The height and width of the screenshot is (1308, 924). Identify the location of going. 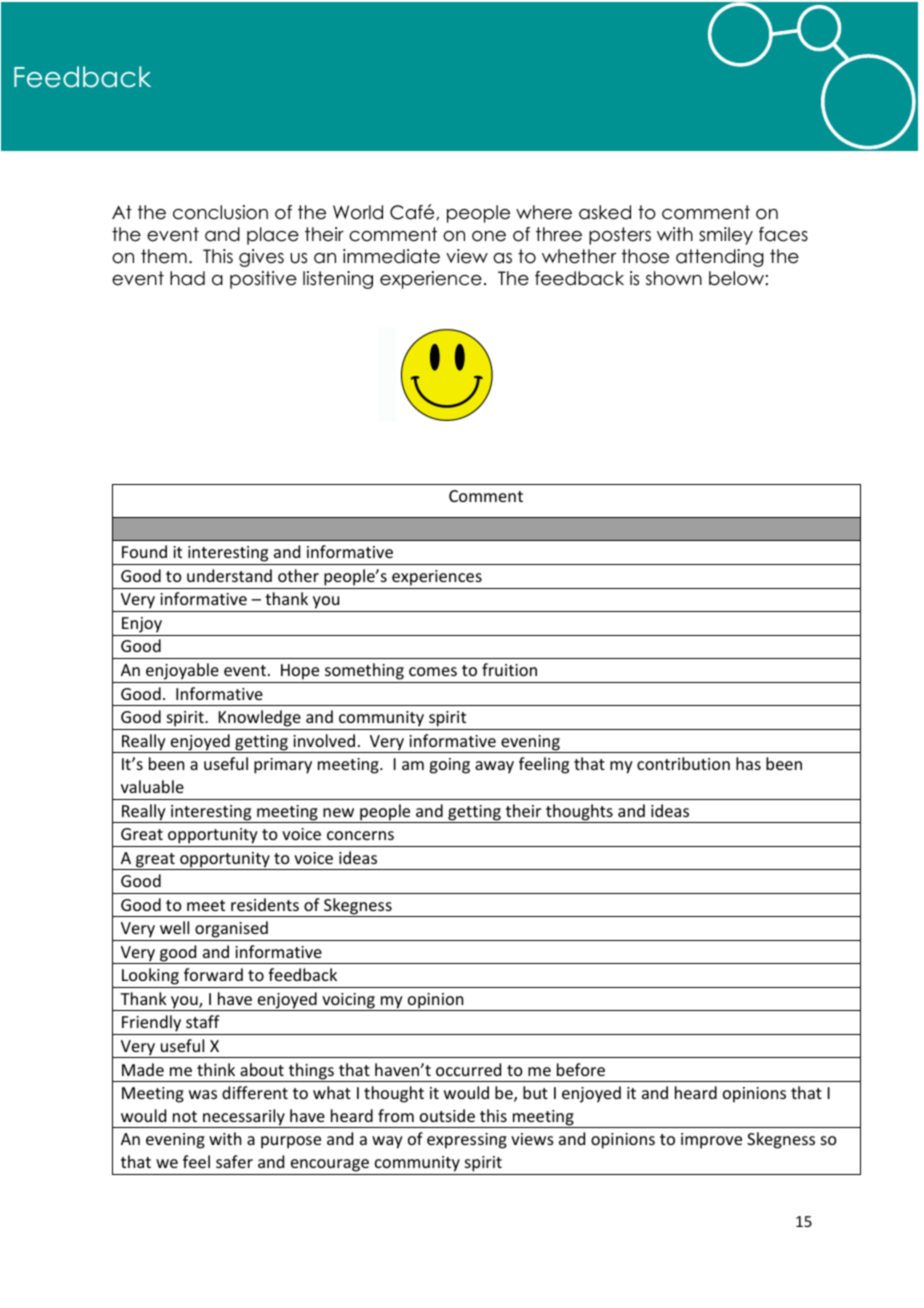
(449, 766).
